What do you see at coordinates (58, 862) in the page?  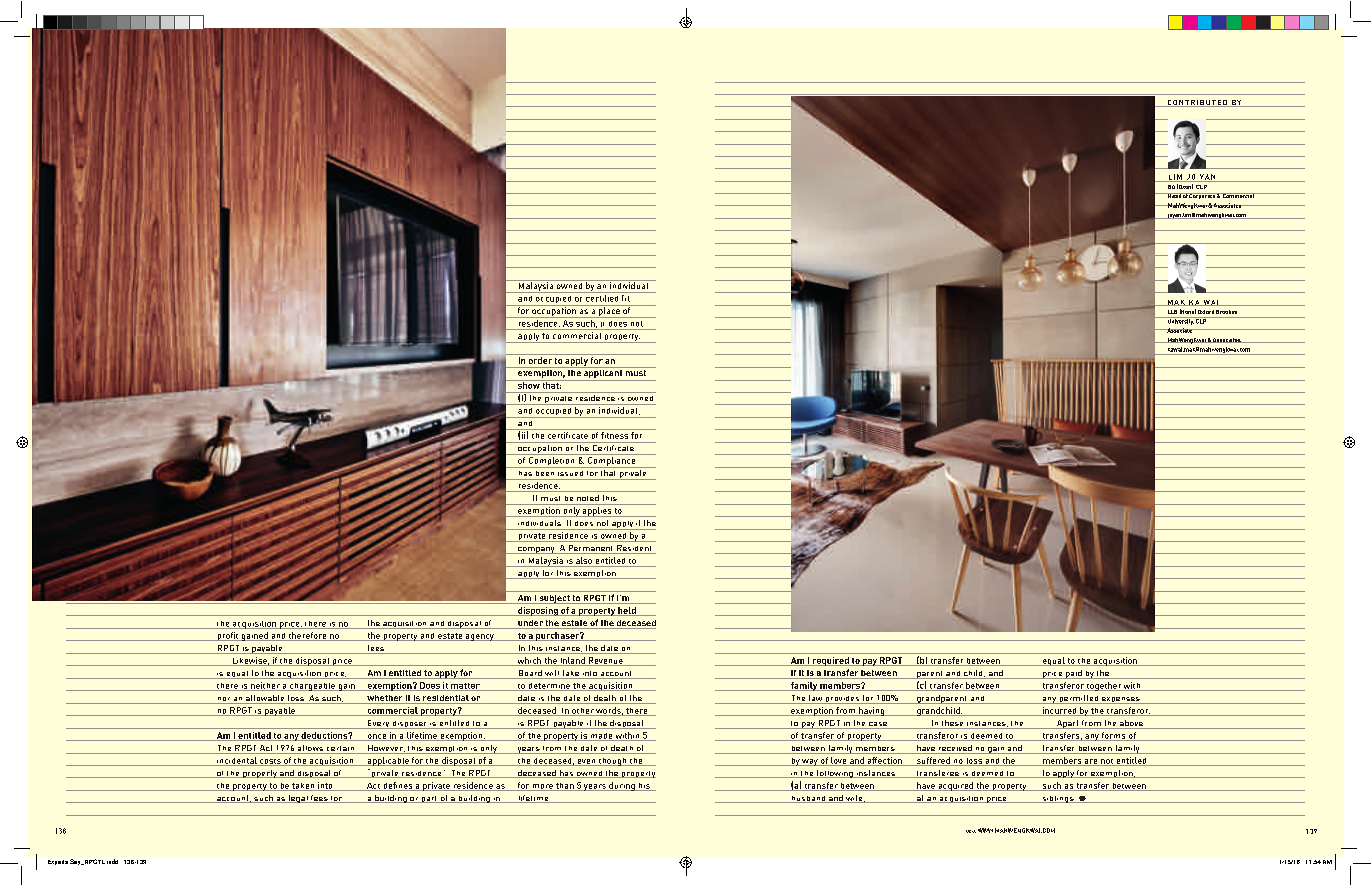 I see `Experts` at bounding box center [58, 862].
